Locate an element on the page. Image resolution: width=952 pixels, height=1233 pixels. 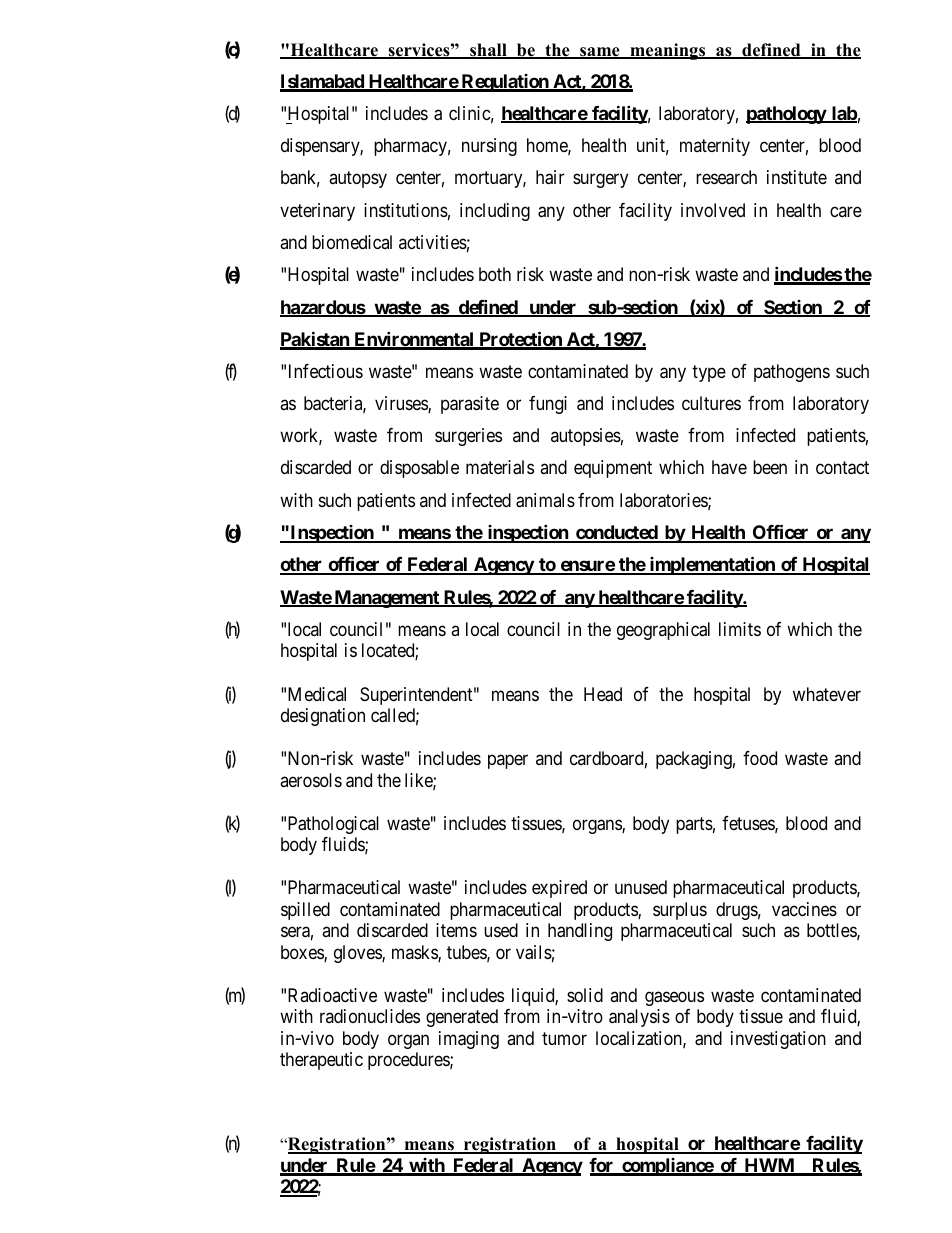
for is located at coordinates (602, 1166).
